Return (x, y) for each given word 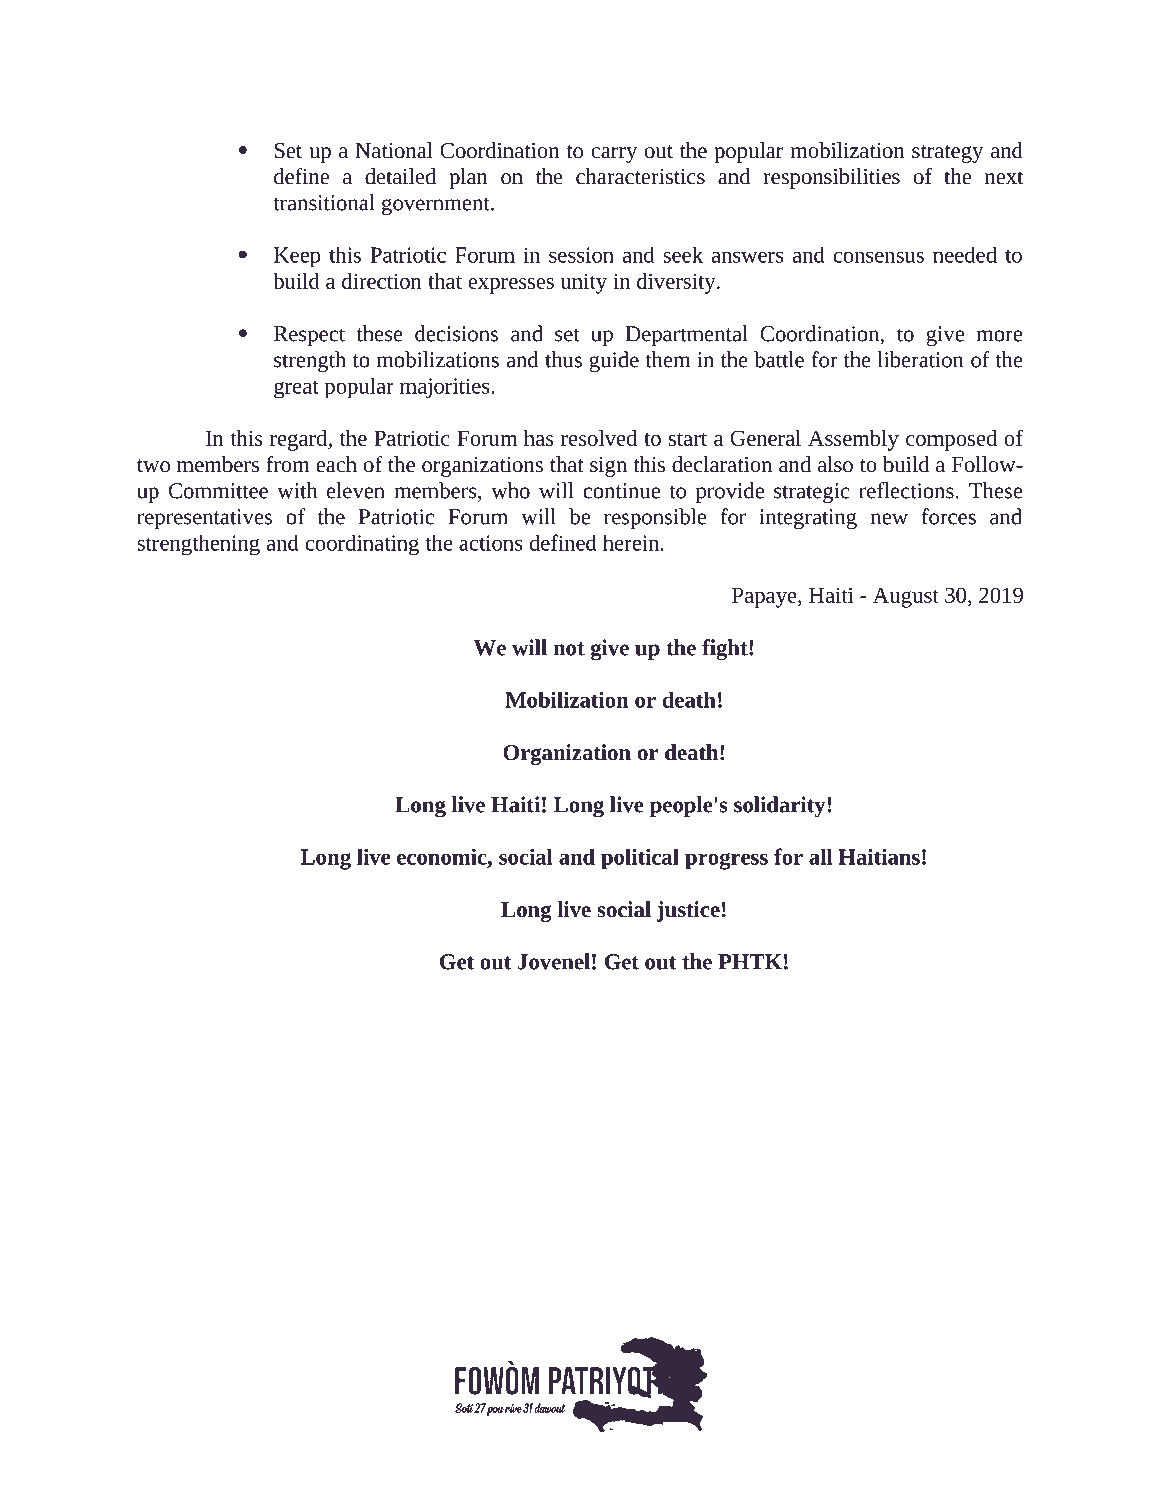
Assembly (853, 440)
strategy (947, 154)
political (640, 859)
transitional (324, 202)
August (906, 597)
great (296, 389)
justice (688, 911)
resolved (599, 438)
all (821, 856)
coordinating (362, 545)
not (569, 649)
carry (614, 155)
